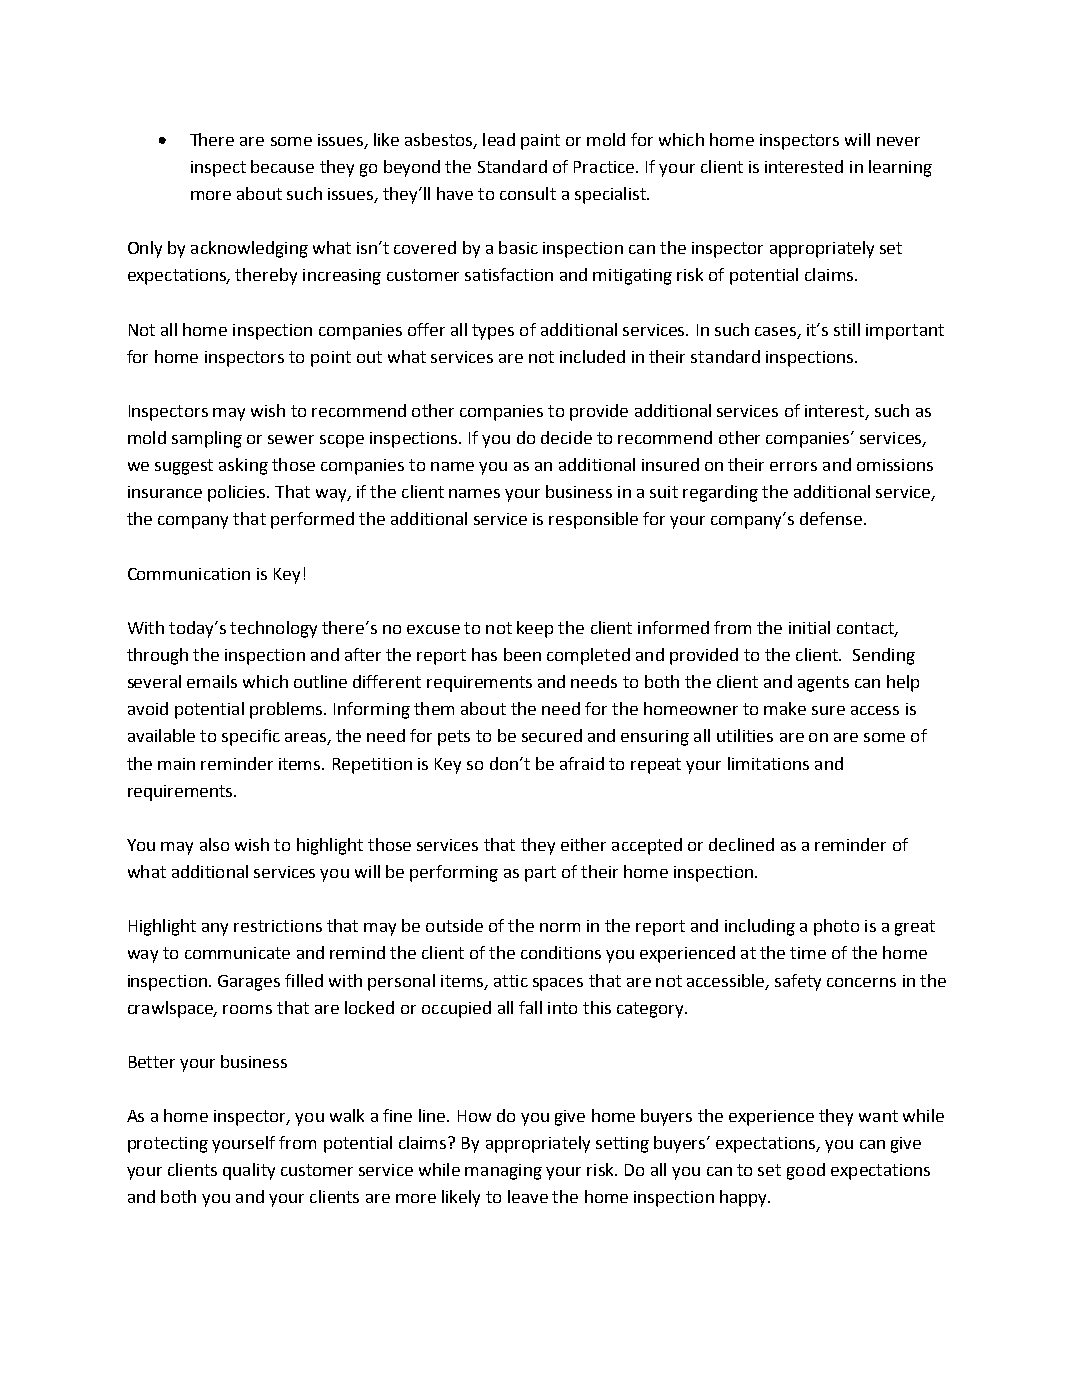 This page has width=1075, height=1391. What do you see at coordinates (282, 166) in the page?
I see `because` at bounding box center [282, 166].
